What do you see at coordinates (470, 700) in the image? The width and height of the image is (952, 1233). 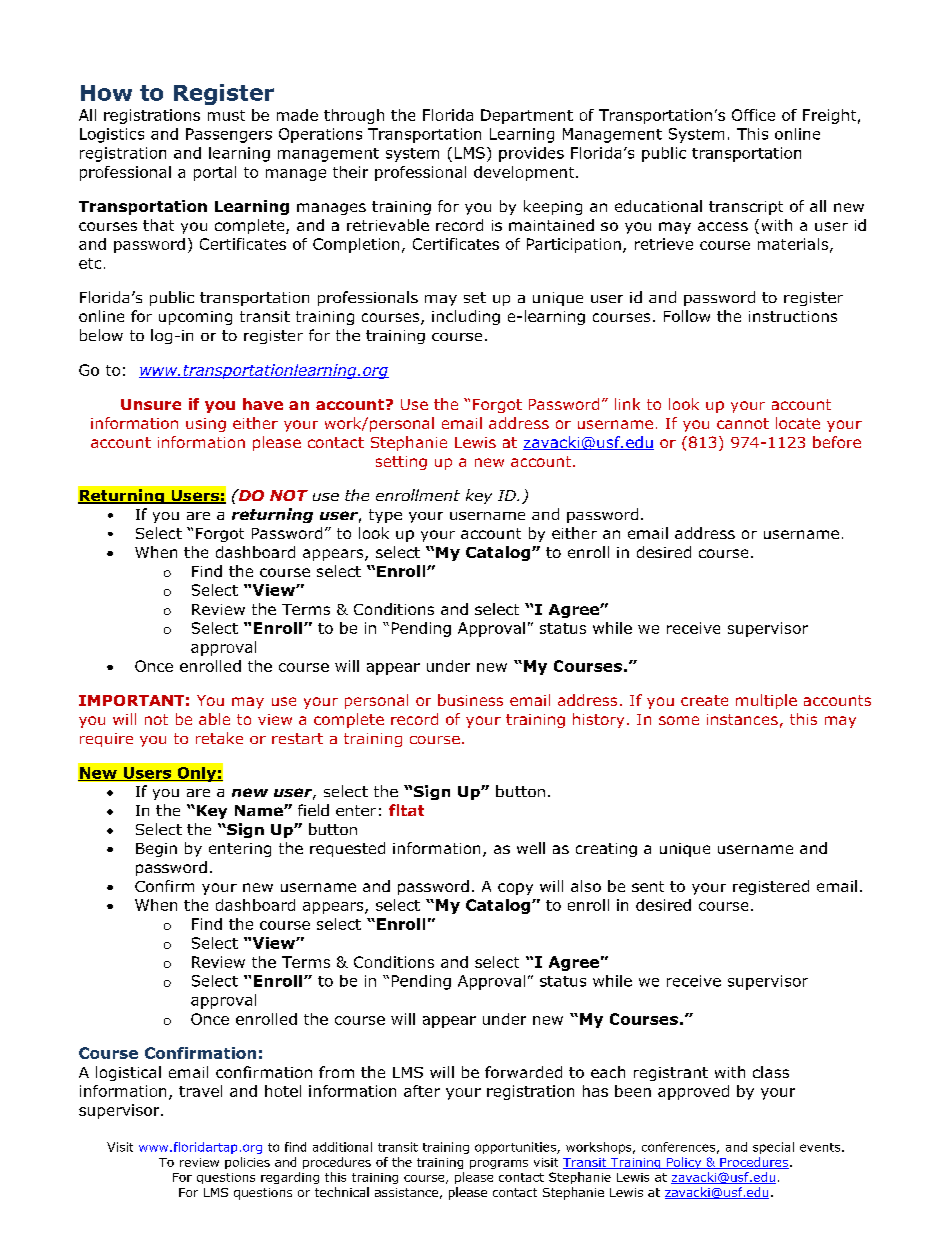 I see `business` at bounding box center [470, 700].
